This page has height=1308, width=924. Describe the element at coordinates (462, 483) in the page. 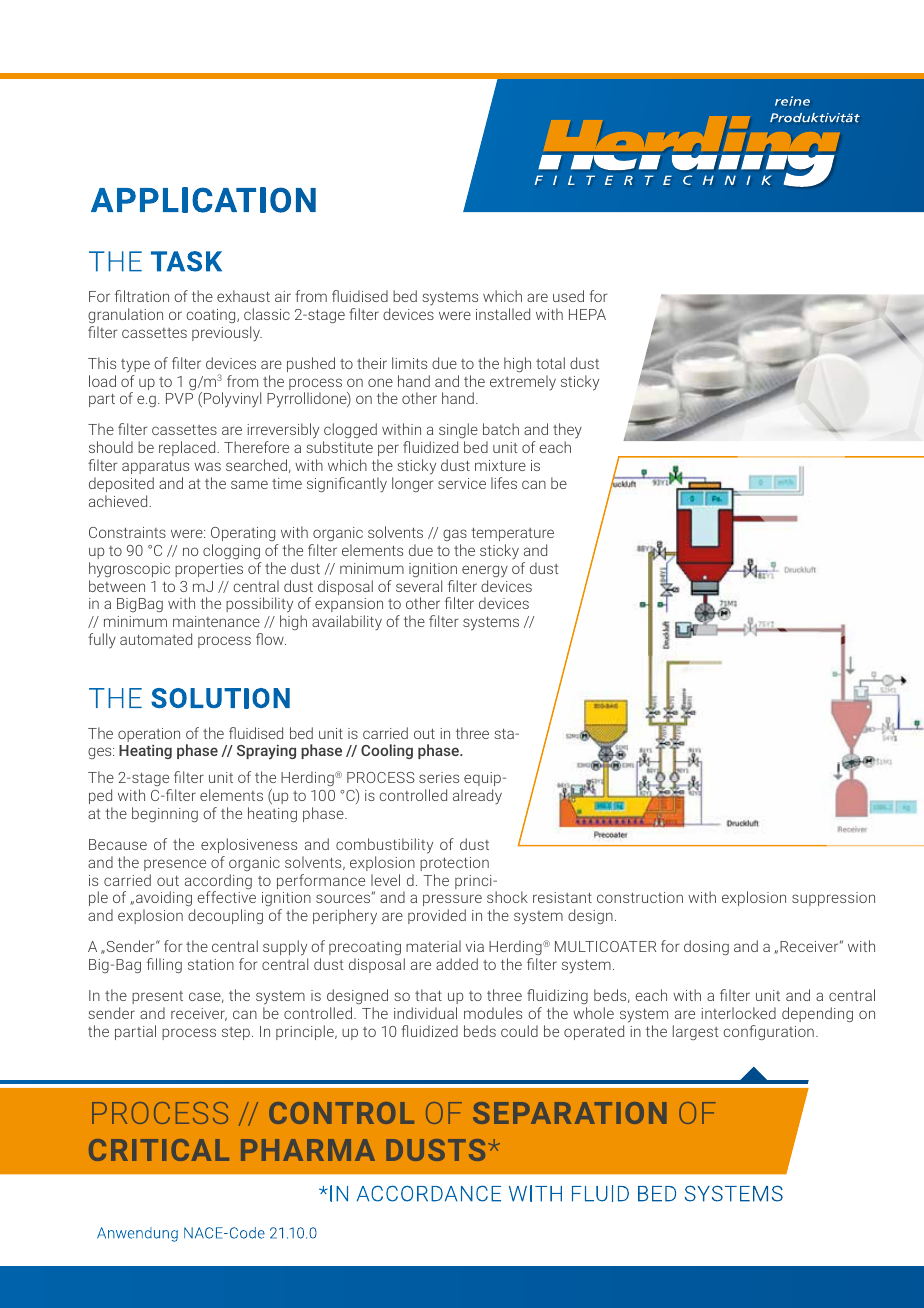

I see `service` at that location.
